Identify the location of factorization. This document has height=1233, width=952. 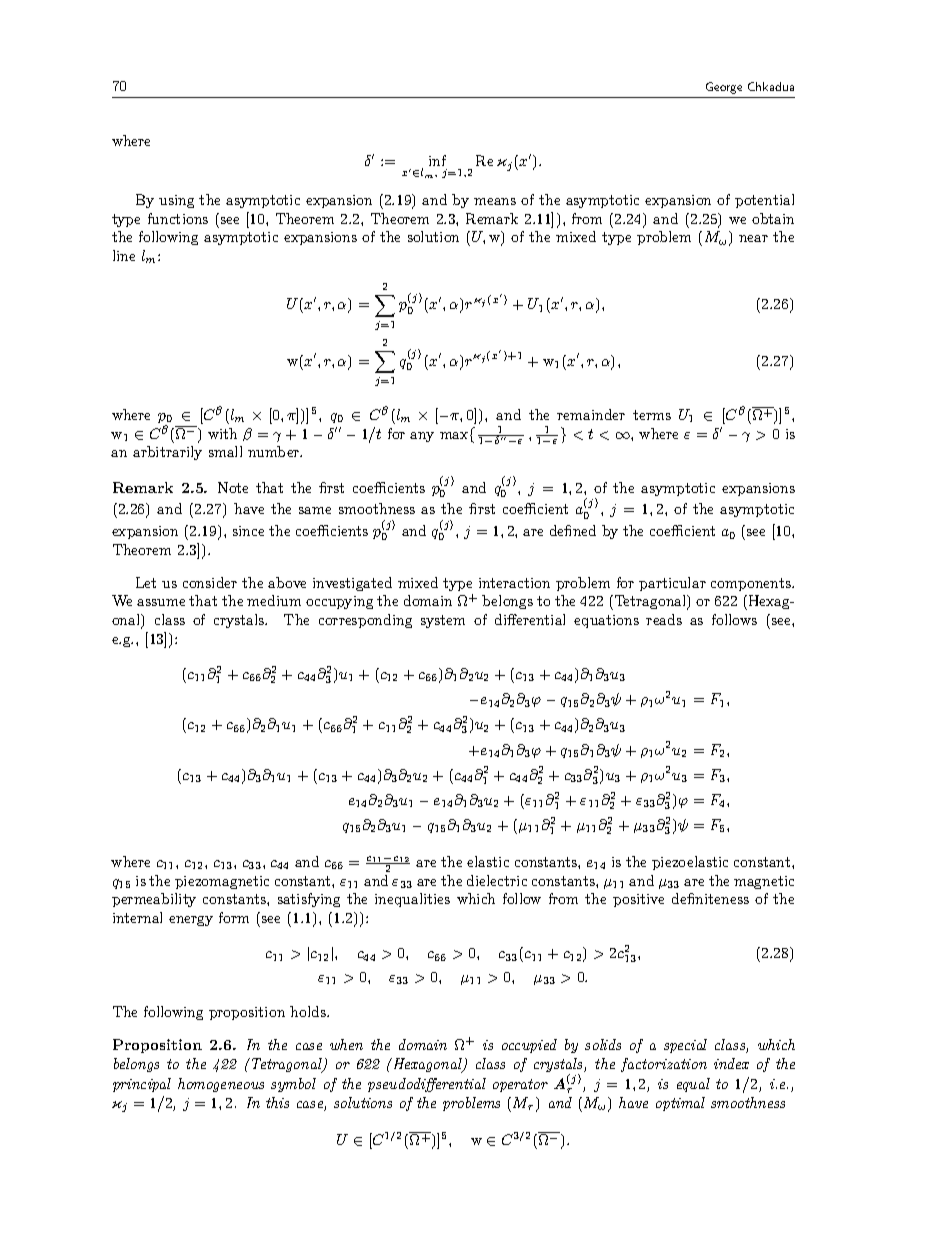
(664, 1065).
